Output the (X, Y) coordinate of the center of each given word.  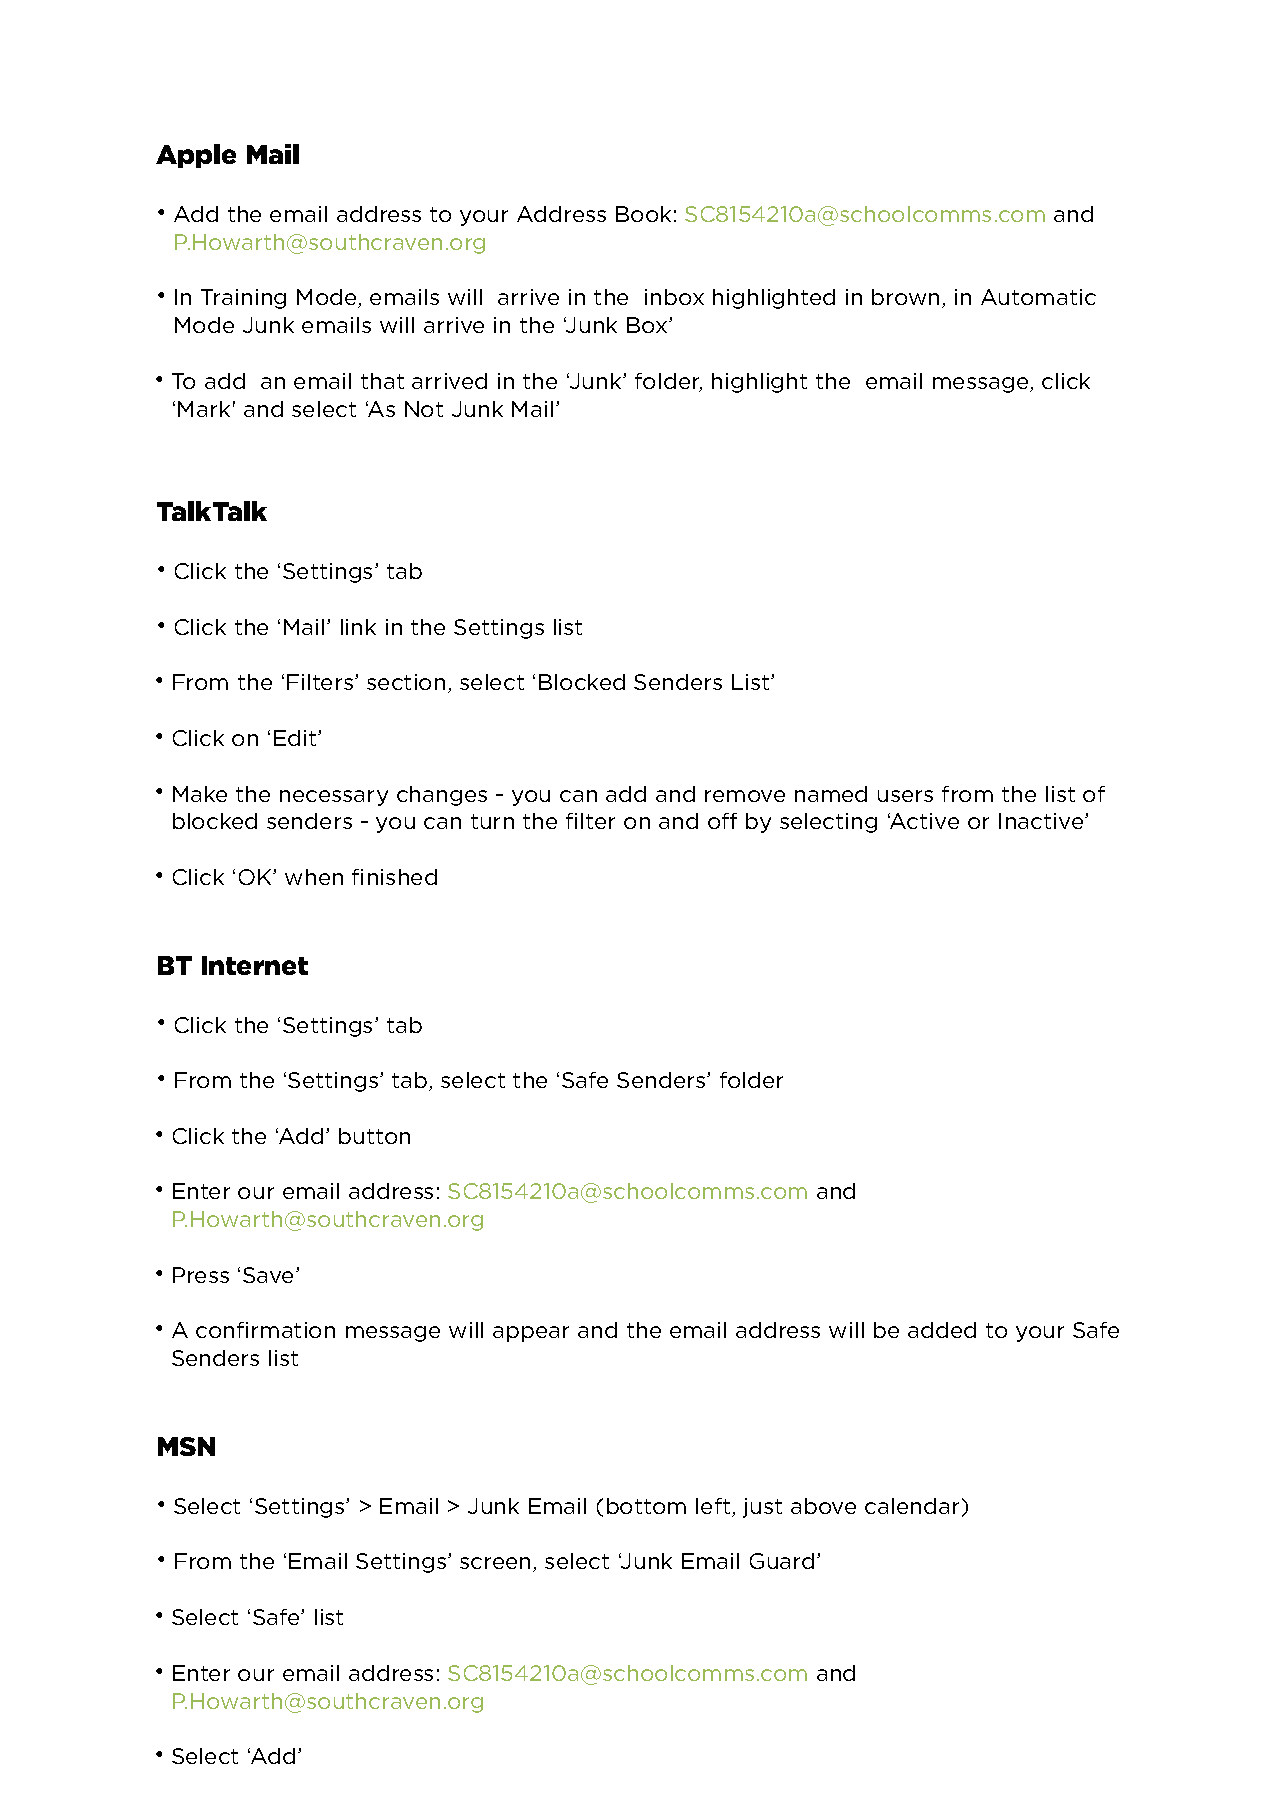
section (406, 682)
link (358, 627)
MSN (186, 1446)
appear (531, 1334)
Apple (196, 156)
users (905, 796)
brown (905, 297)
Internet (255, 965)
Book (643, 214)
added (942, 1330)
